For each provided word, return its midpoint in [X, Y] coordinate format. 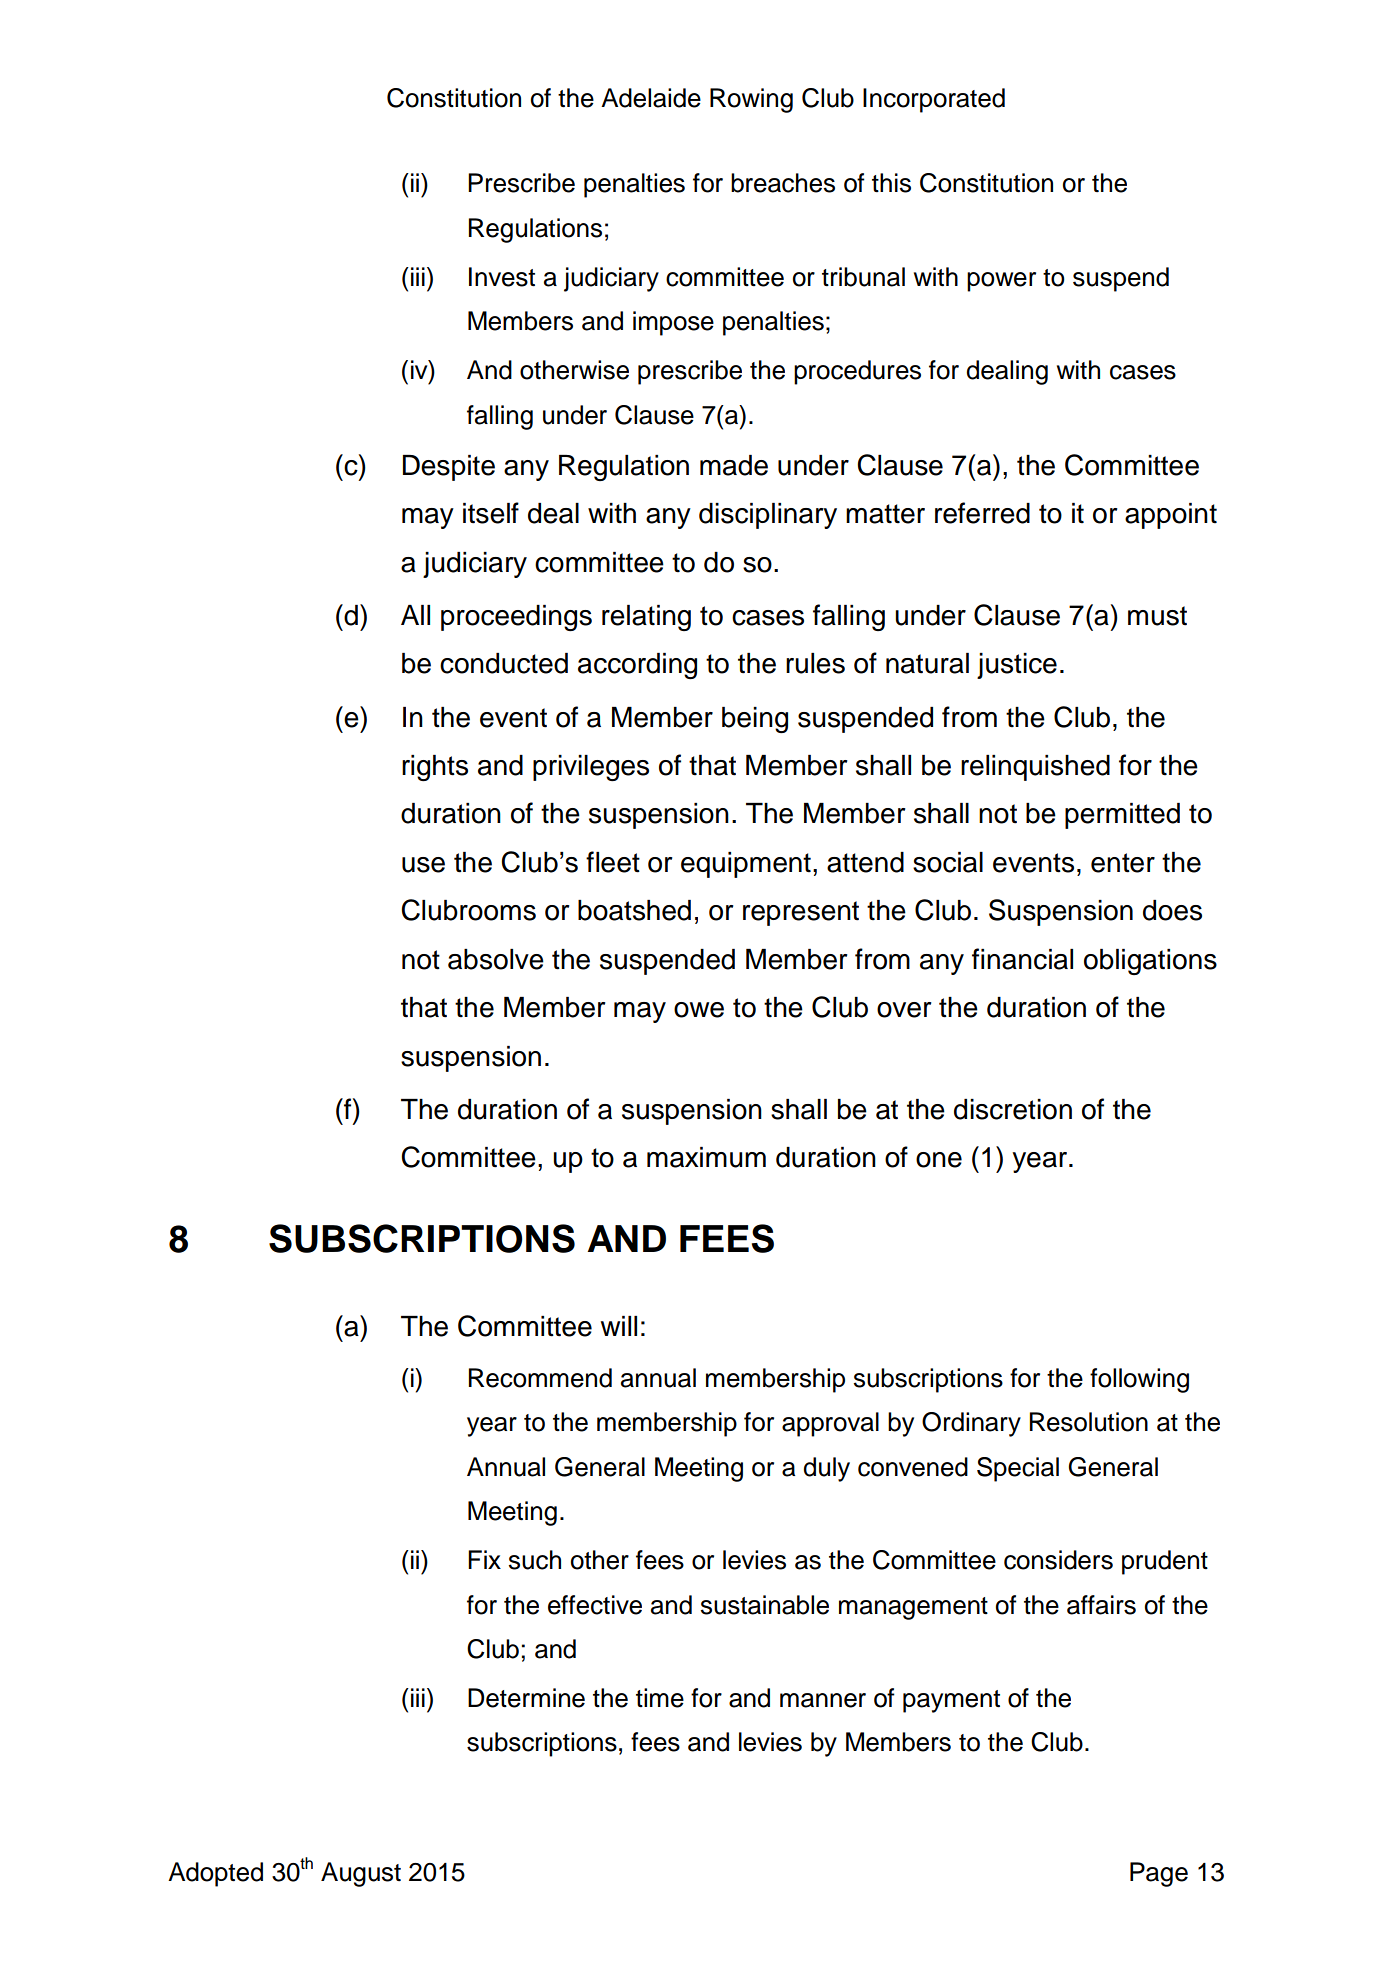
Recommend [540, 1378]
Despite [449, 468]
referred [982, 513]
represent [801, 913]
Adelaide [651, 98]
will [619, 1326]
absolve [496, 959]
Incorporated [934, 100]
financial [1022, 959]
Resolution [1089, 1422]
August [361, 1874]
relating [646, 618]
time [660, 1698]
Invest [502, 277]
